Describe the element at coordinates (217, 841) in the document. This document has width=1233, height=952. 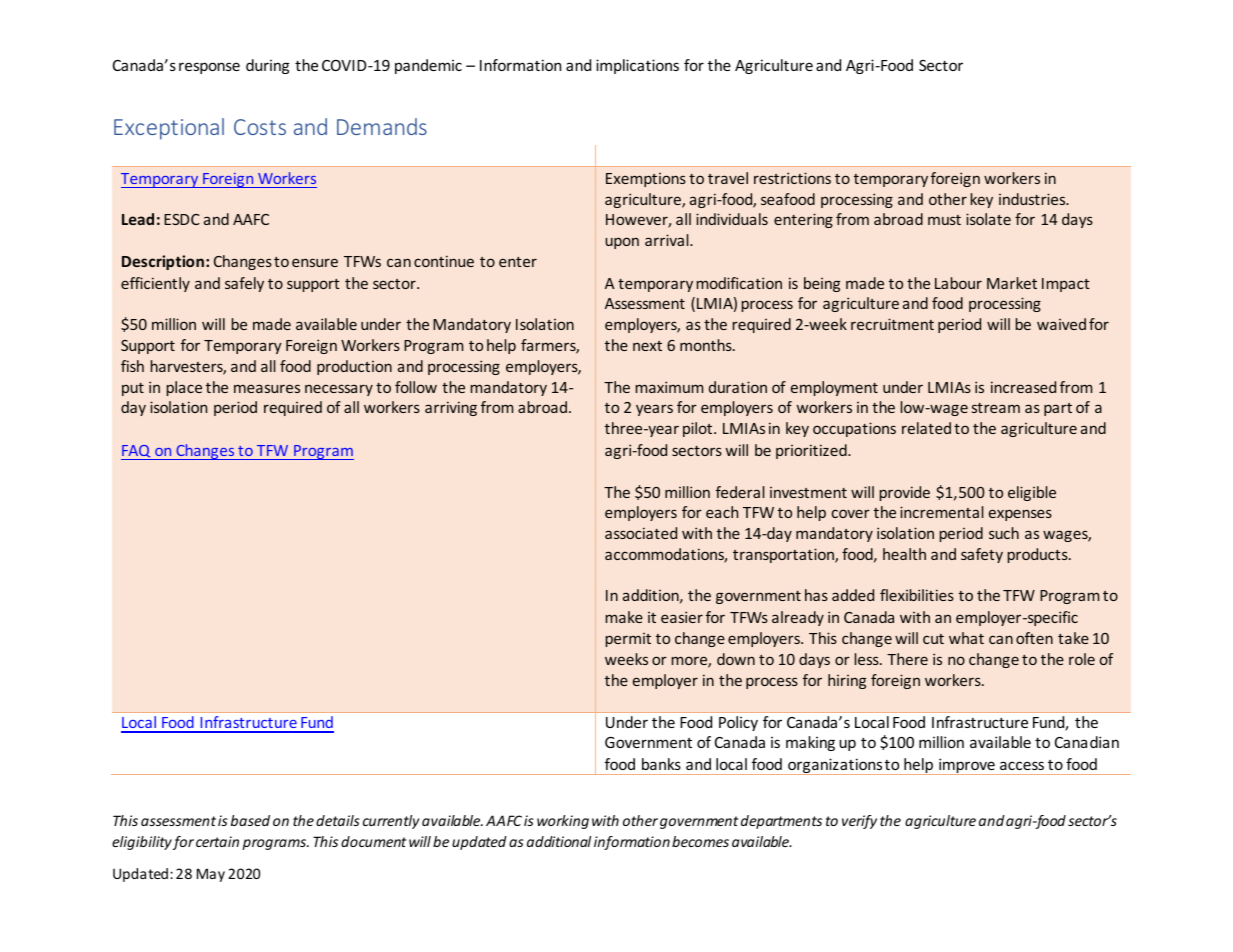
I see `certain` at that location.
